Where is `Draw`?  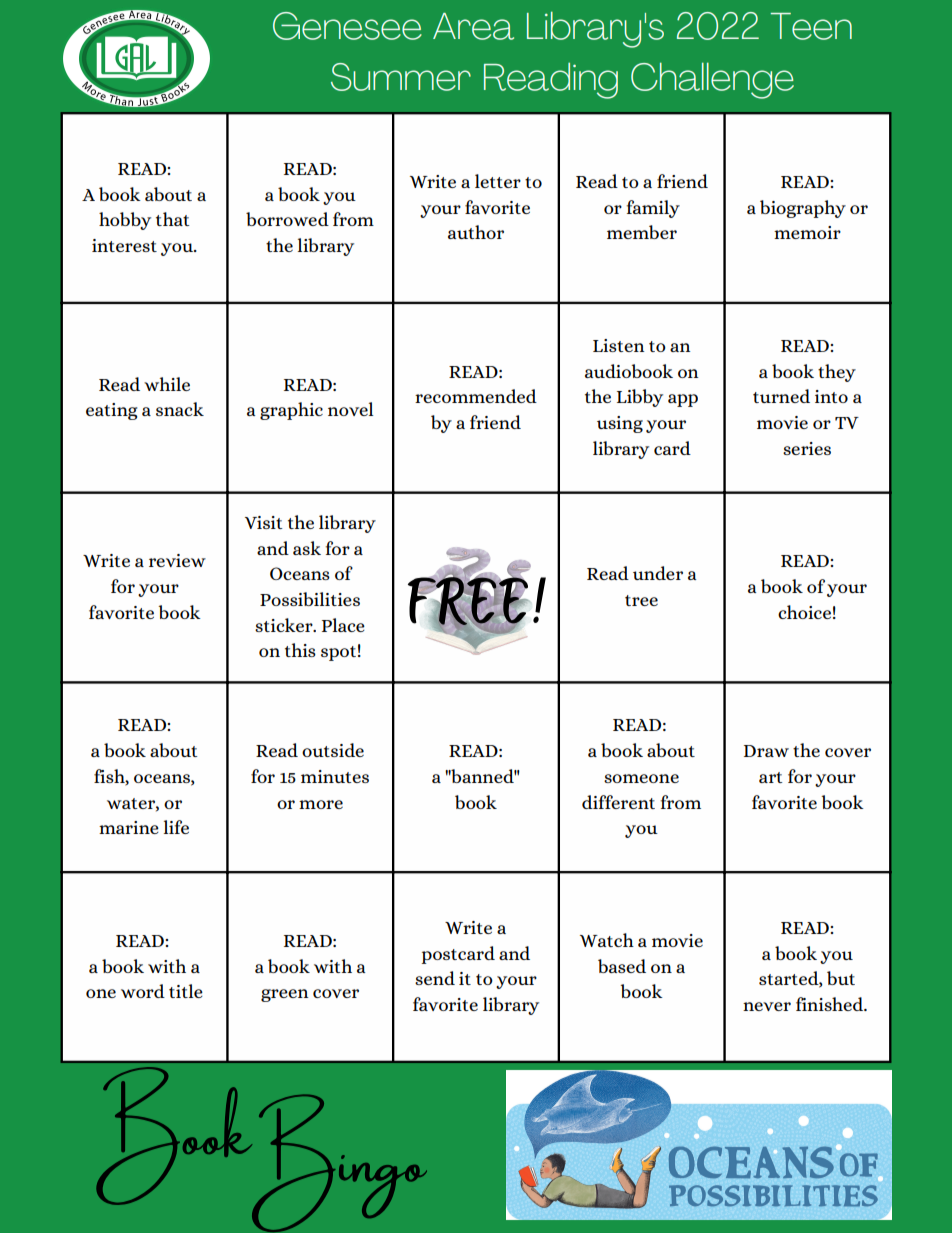
Draw is located at coordinates (766, 751).
